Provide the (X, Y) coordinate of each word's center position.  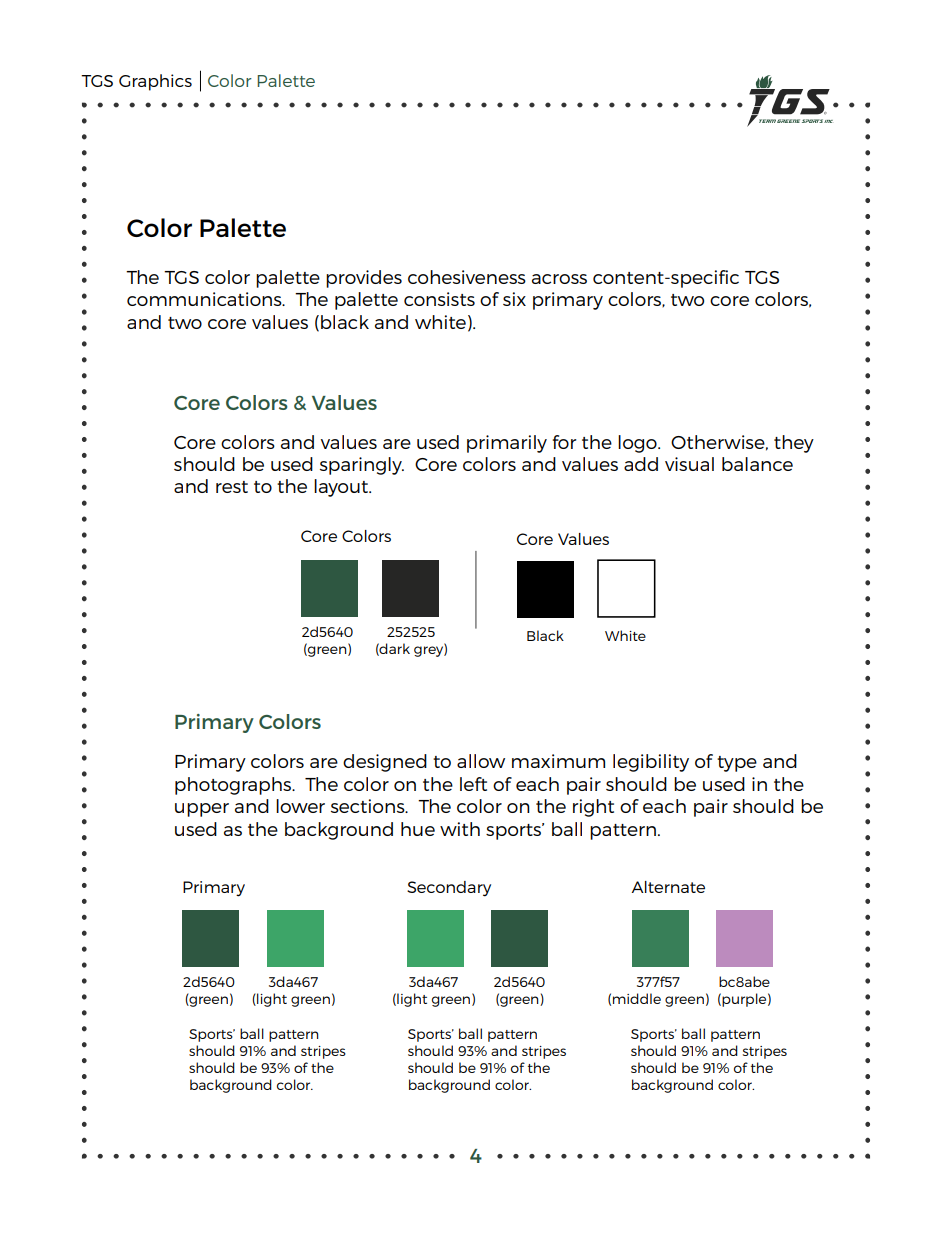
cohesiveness (467, 277)
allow (481, 761)
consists (439, 299)
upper (202, 810)
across (559, 279)
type (737, 764)
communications (205, 299)
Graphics (155, 82)
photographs (234, 786)
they (794, 444)
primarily (507, 444)
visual (689, 464)
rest (232, 487)
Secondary (449, 889)
